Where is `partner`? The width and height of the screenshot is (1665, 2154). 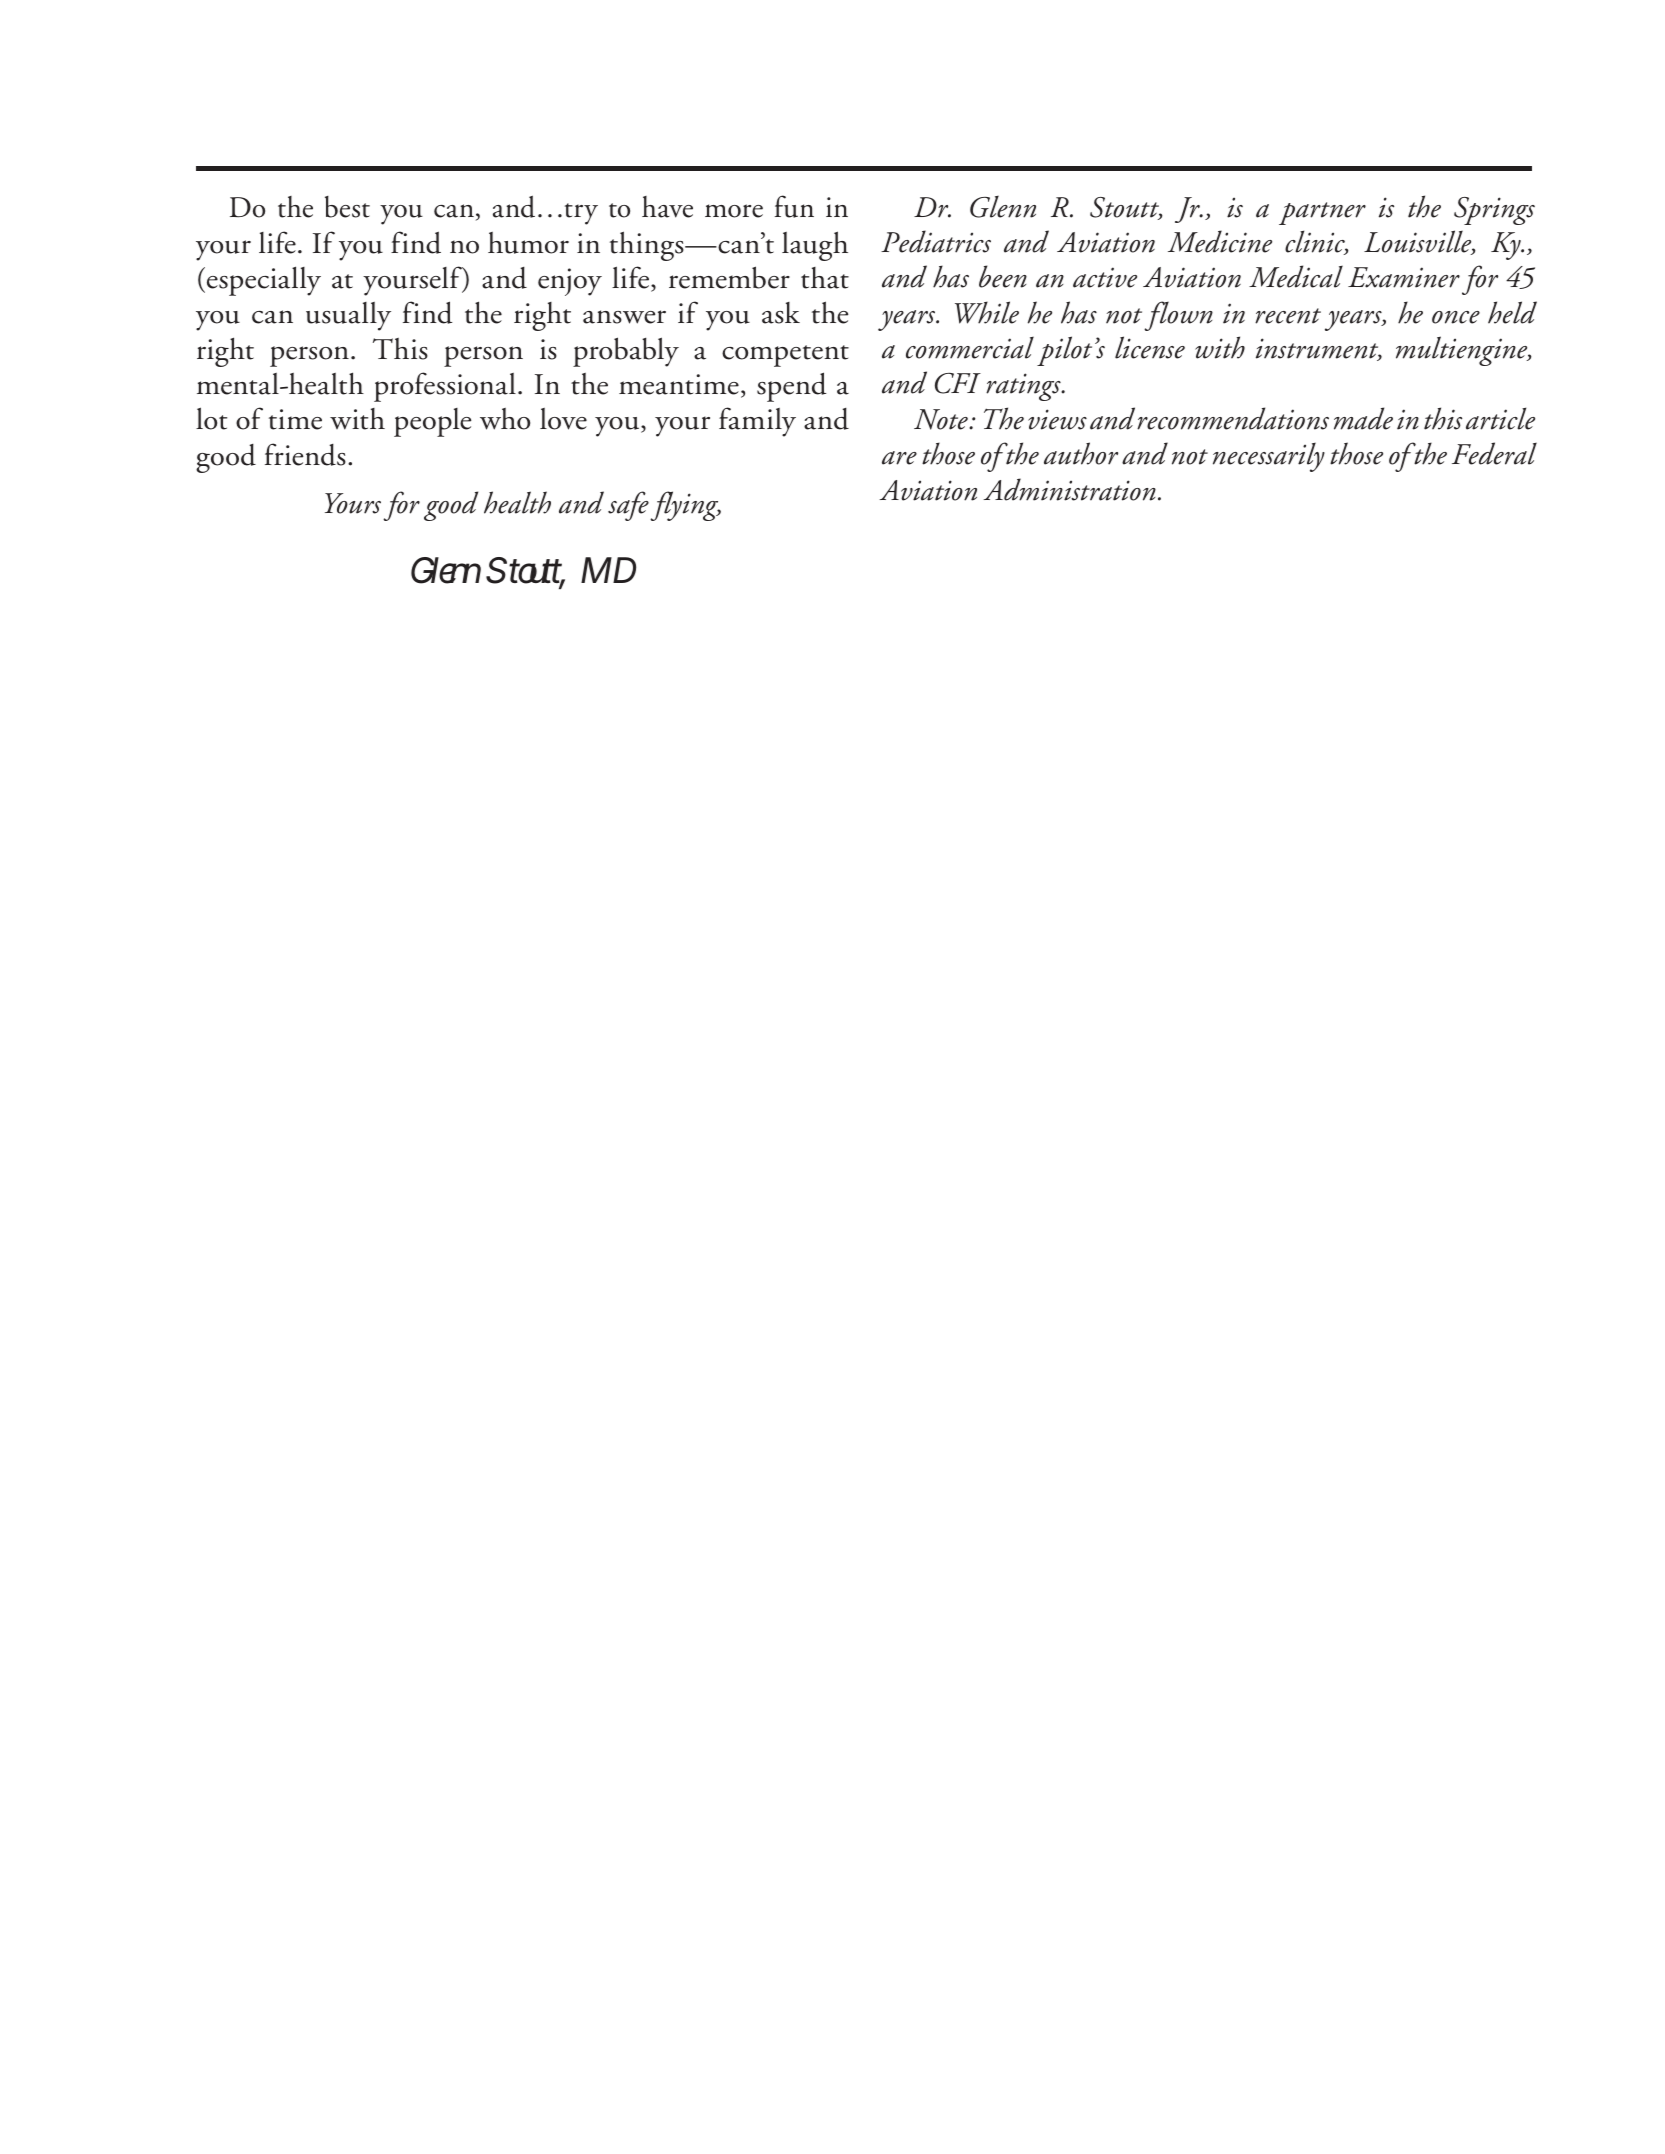 partner is located at coordinates (1322, 213).
